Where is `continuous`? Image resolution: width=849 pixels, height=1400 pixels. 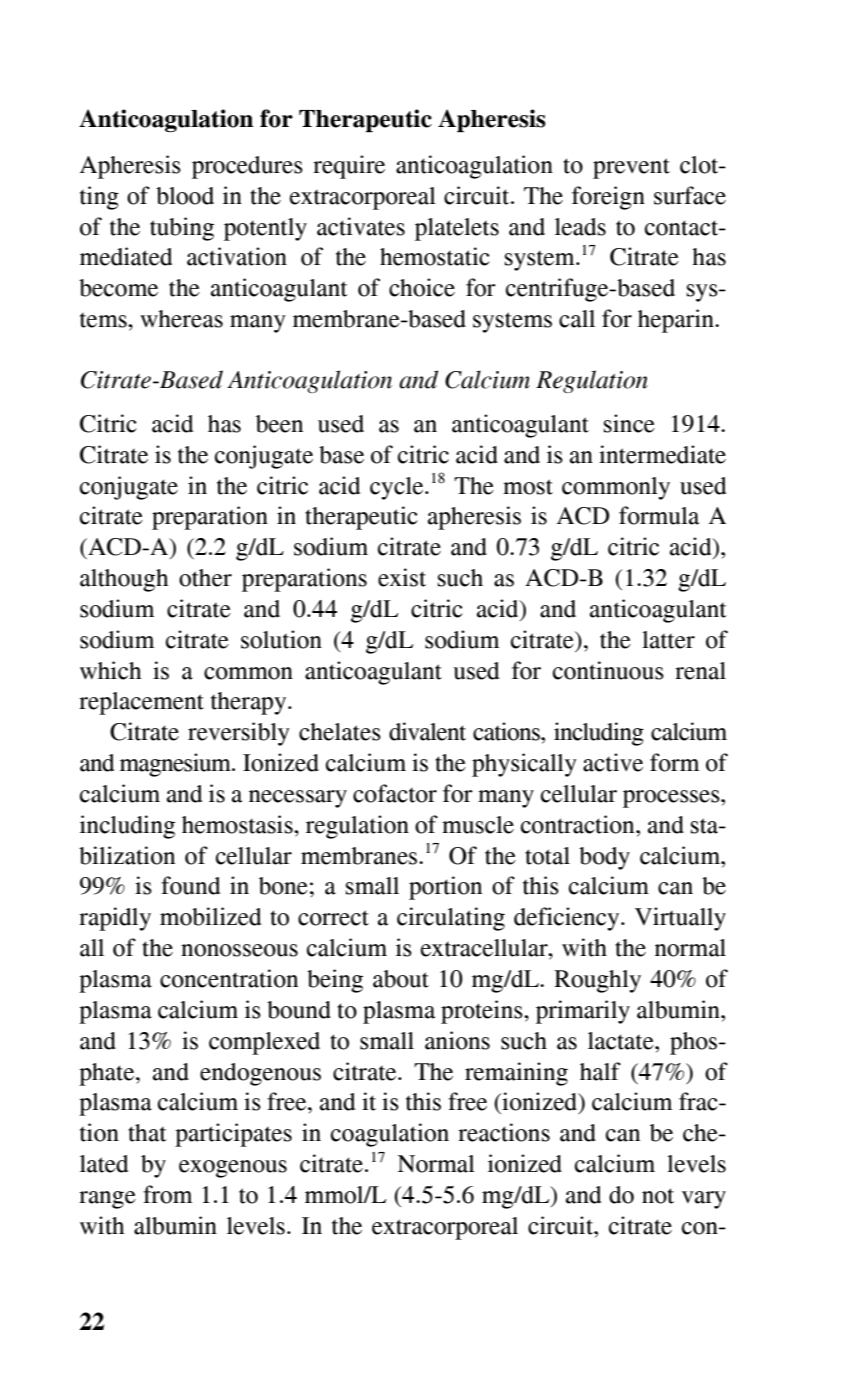 continuous is located at coordinates (608, 670).
